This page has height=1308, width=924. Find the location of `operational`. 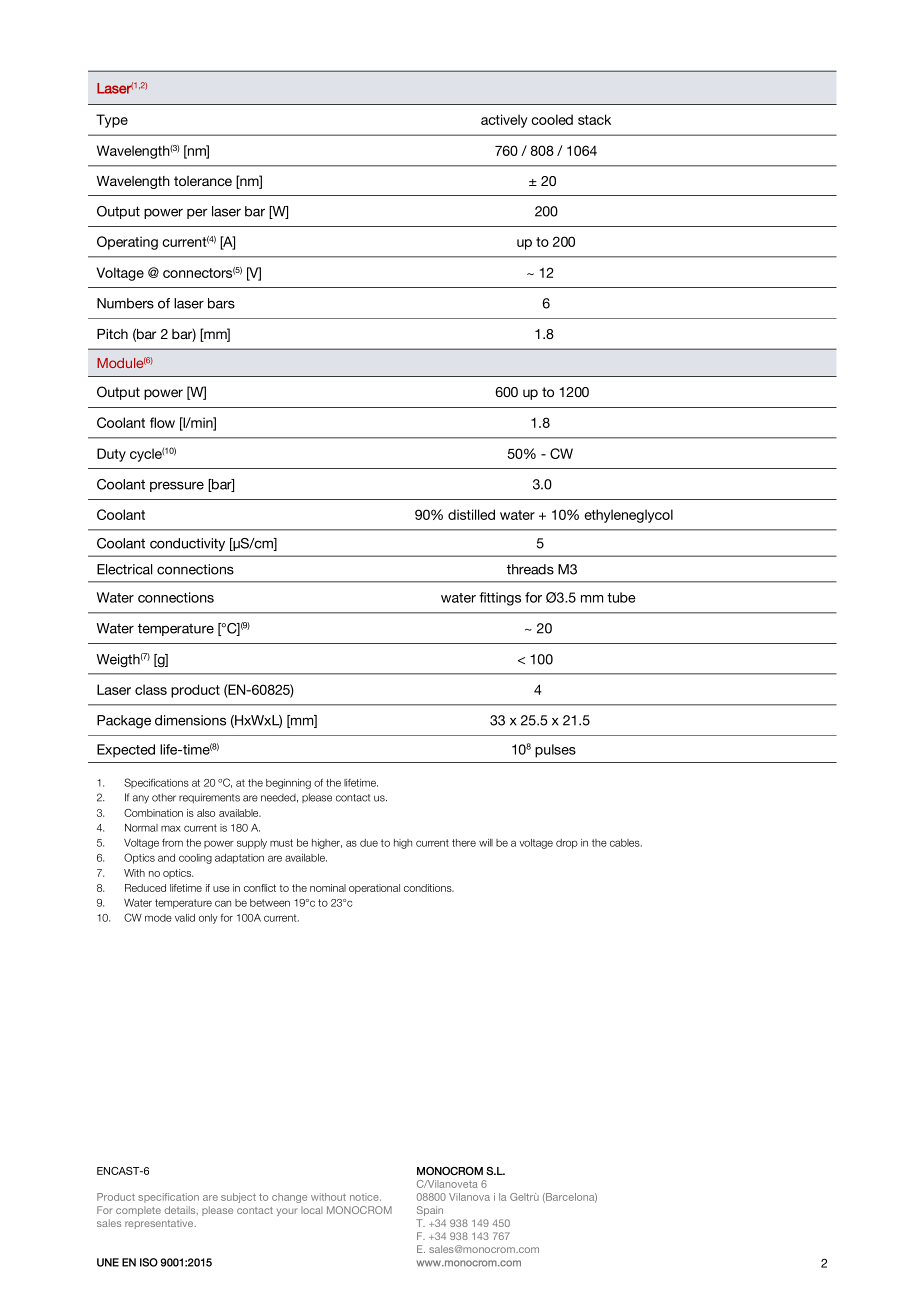

operational is located at coordinates (374, 889).
